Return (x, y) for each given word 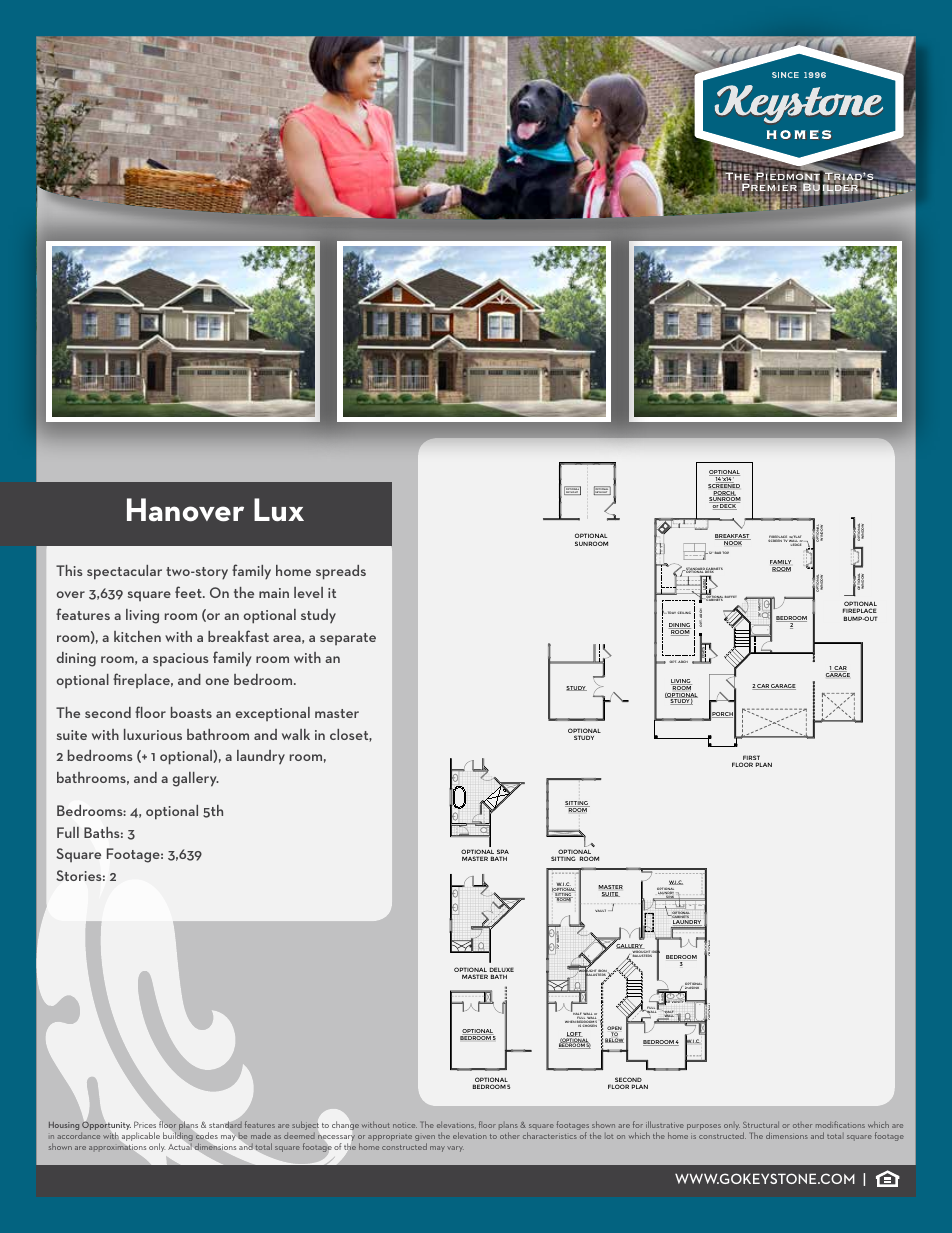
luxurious (153, 734)
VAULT (602, 910)
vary (455, 1149)
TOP (726, 552)
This (69, 570)
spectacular (124, 572)
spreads (341, 572)
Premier (768, 188)
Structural (761, 1125)
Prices (145, 1124)
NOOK (733, 542)
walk (296, 734)
